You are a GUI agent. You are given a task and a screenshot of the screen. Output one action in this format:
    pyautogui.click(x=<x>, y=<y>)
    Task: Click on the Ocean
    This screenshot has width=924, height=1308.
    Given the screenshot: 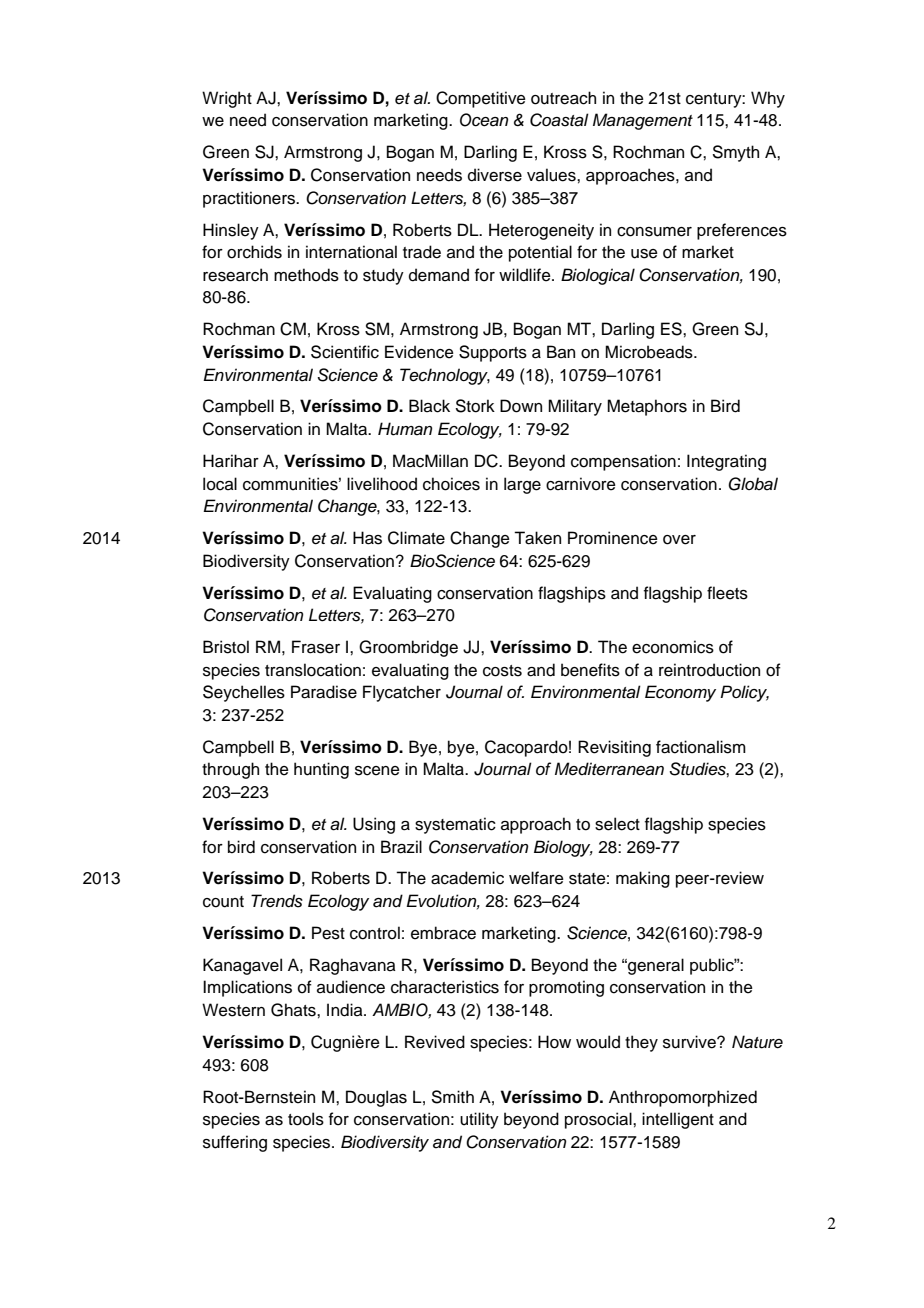 What is the action you would take?
    pyautogui.click(x=484, y=120)
